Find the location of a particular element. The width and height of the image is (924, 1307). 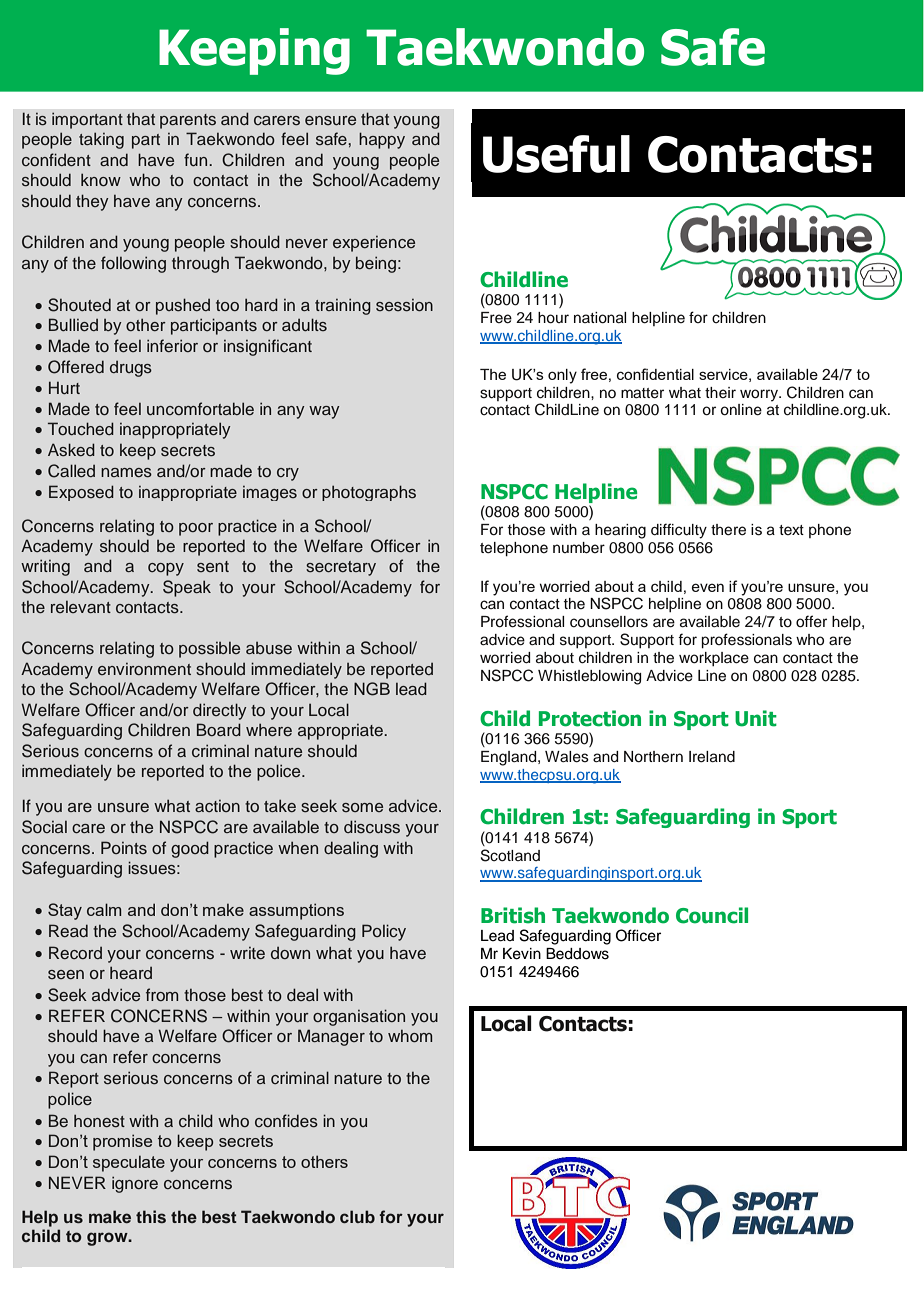

ignore is located at coordinates (135, 1184).
